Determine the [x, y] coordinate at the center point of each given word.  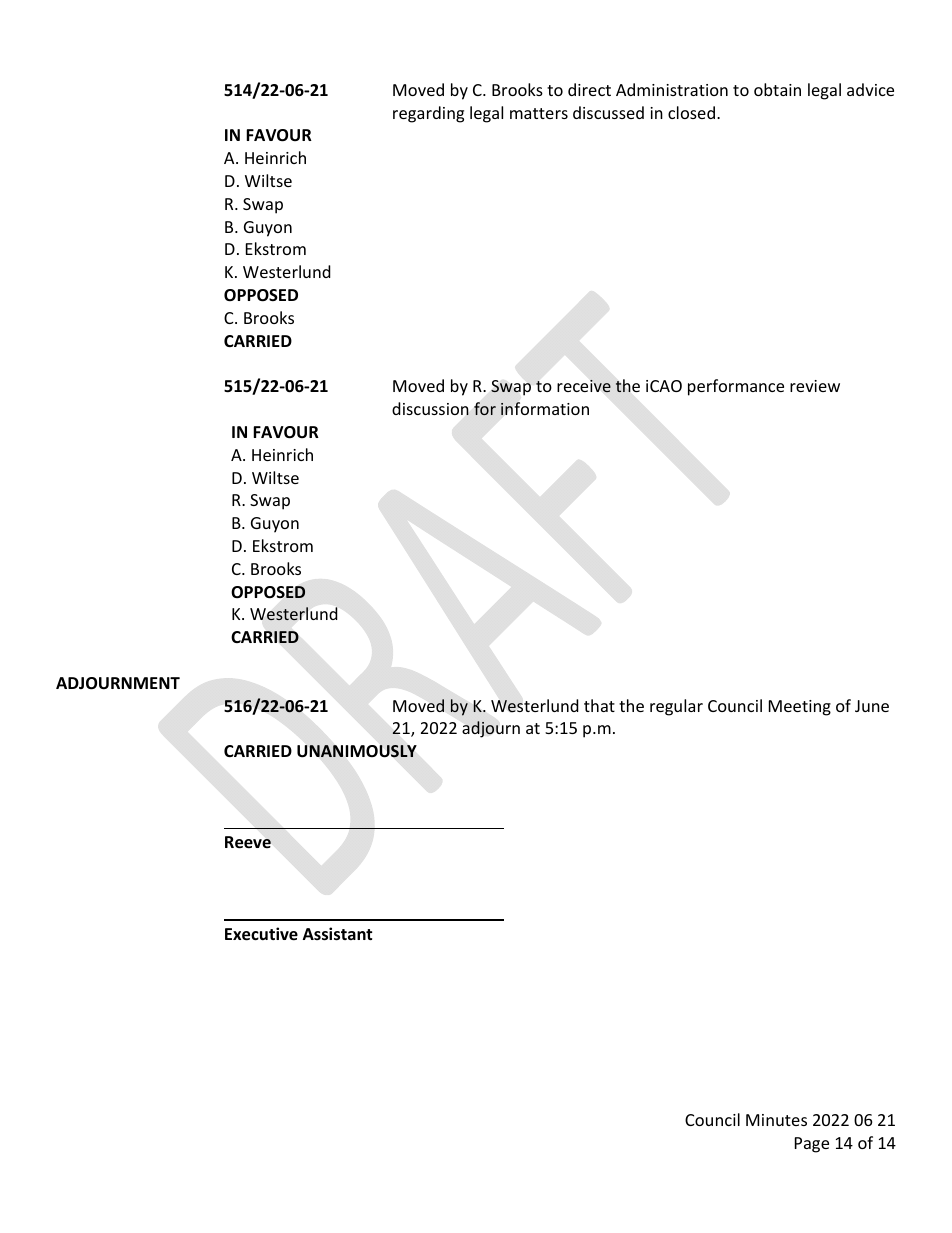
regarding [428, 114]
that [599, 705]
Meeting [800, 708]
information [545, 408]
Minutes [776, 1120]
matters [539, 113]
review [815, 386]
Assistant [337, 934]
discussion [430, 408]
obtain [777, 89]
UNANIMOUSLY [357, 751]
